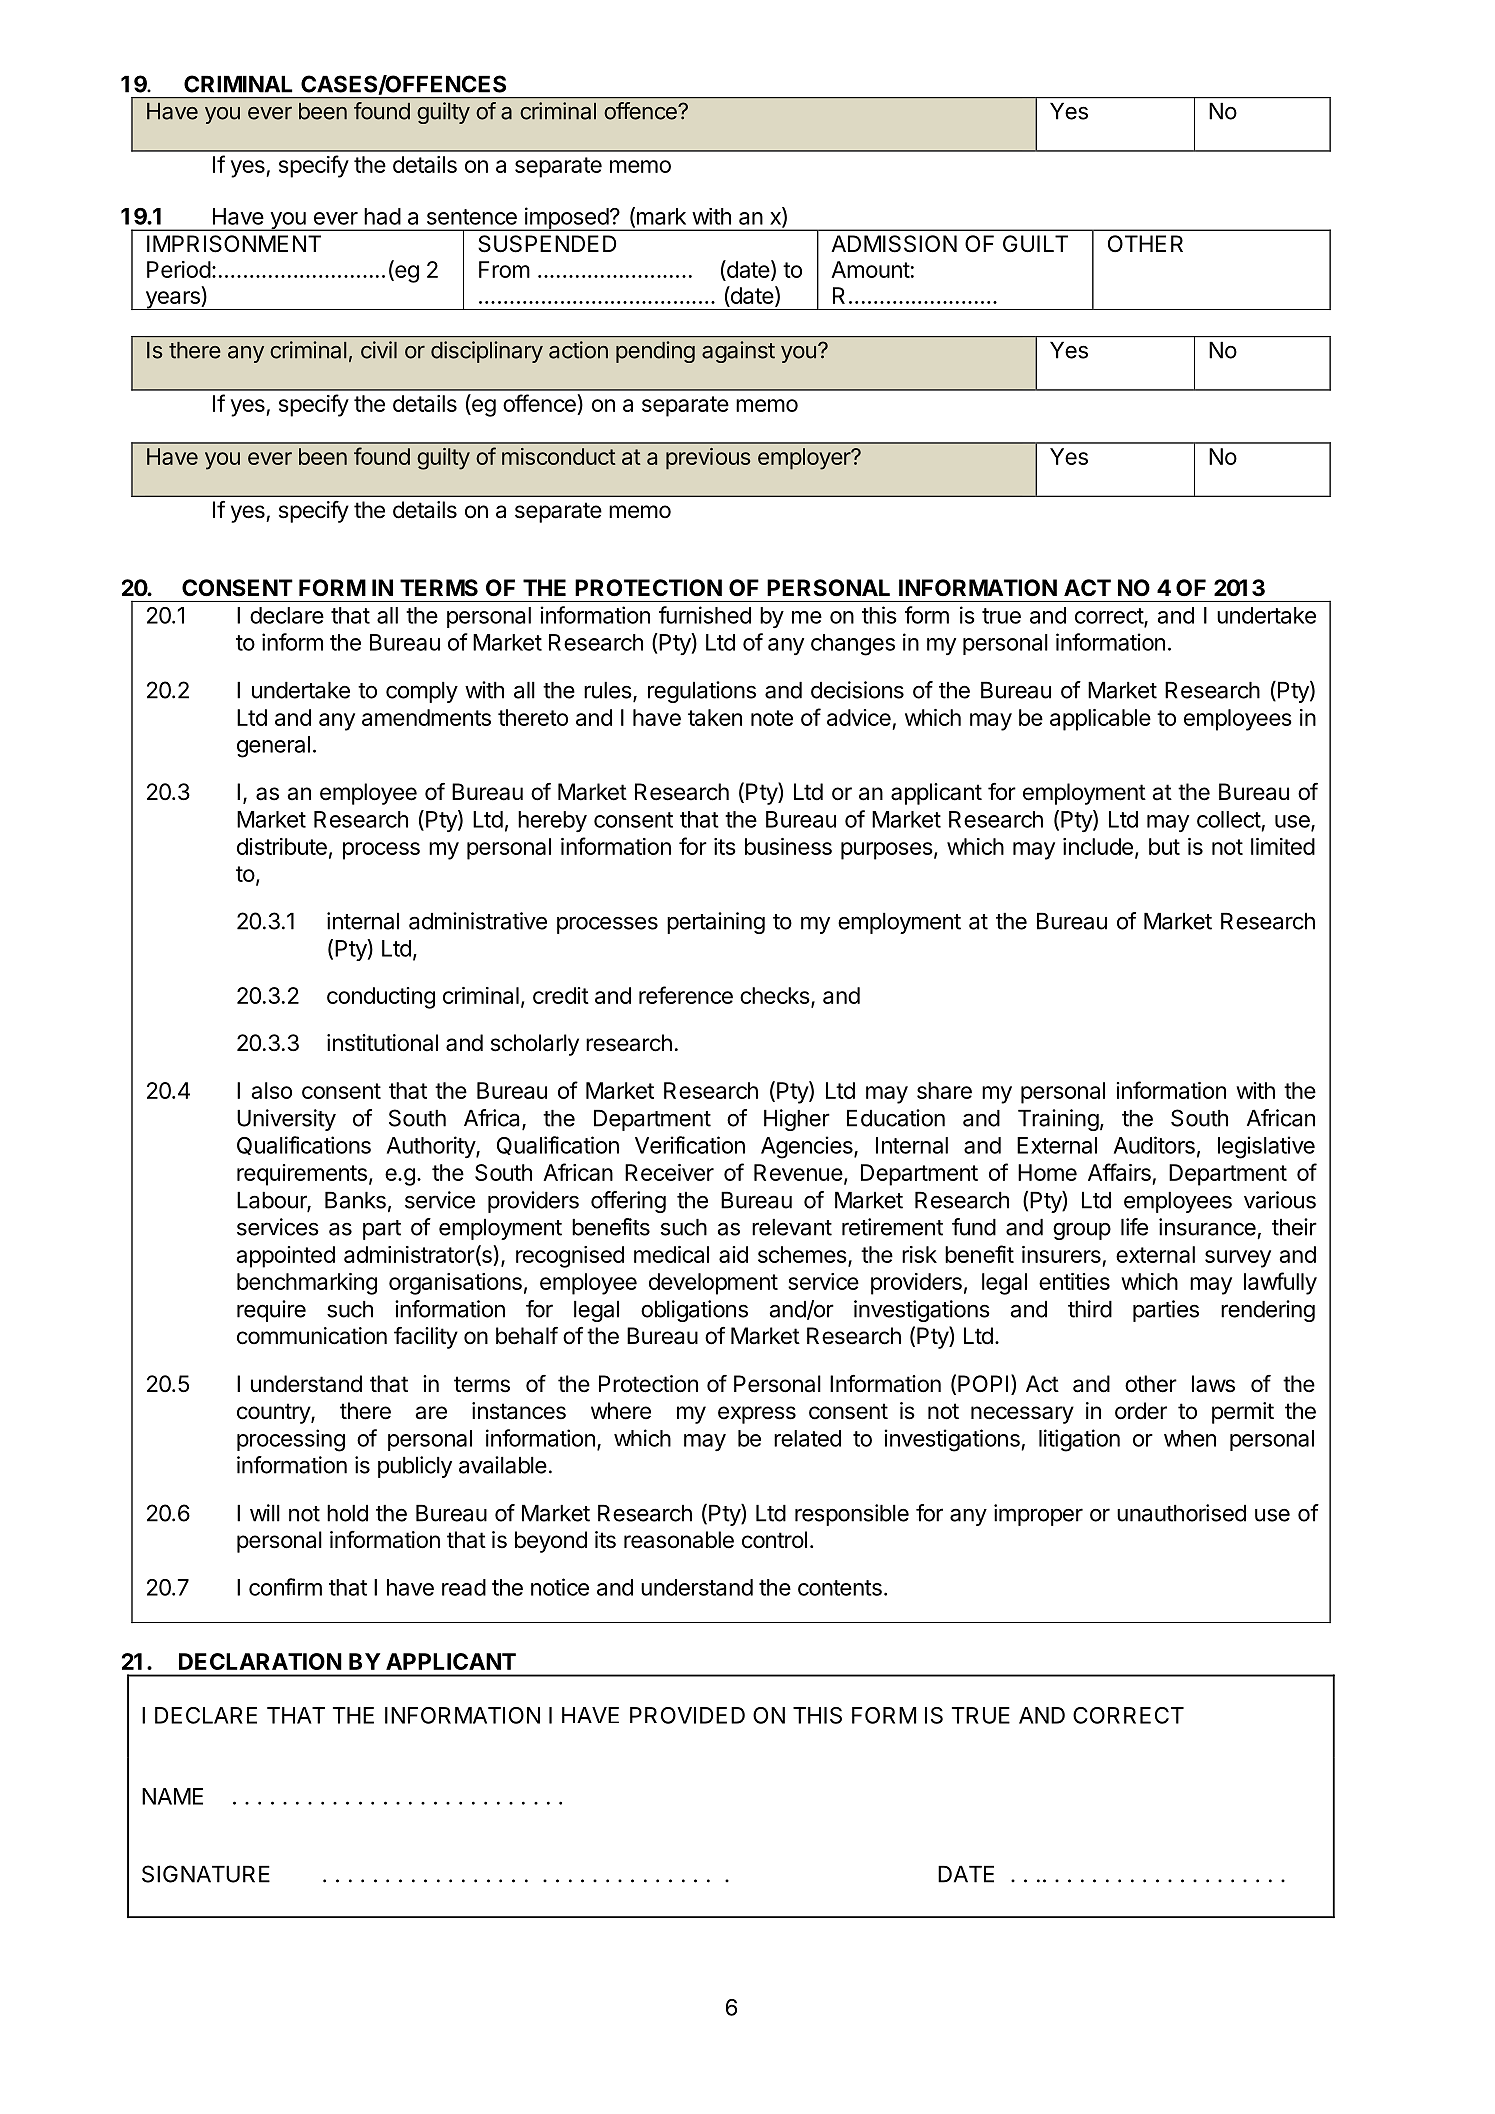 This document has width=1495, height=2114. I want to click on comply, so click(422, 692).
